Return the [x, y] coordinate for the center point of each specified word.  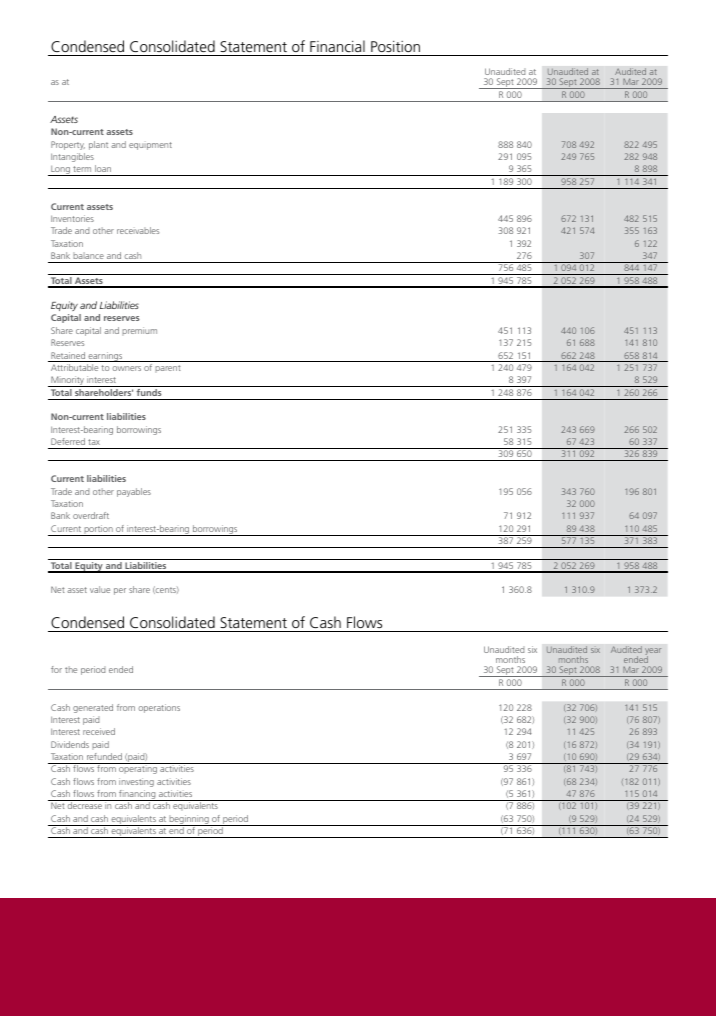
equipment [150, 146]
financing [137, 795]
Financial [337, 46]
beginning [189, 820]
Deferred [68, 441]
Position [395, 46]
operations [159, 708]
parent [167, 369]
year [653, 653]
